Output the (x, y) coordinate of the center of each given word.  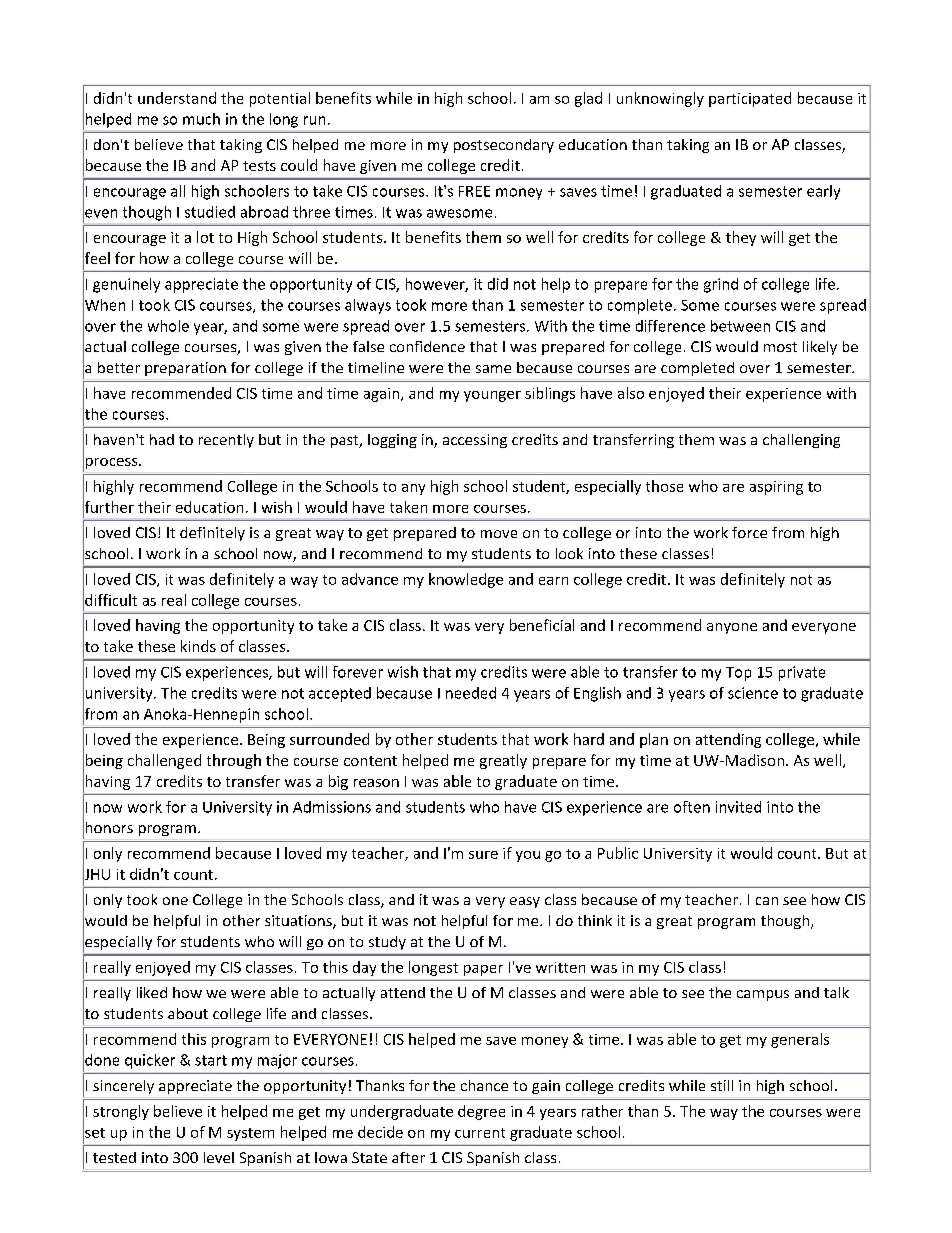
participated (750, 99)
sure (483, 855)
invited (738, 807)
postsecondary (504, 146)
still (722, 1085)
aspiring (776, 488)
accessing (475, 441)
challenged (164, 761)
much (201, 119)
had (162, 439)
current (480, 1133)
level (219, 1157)
